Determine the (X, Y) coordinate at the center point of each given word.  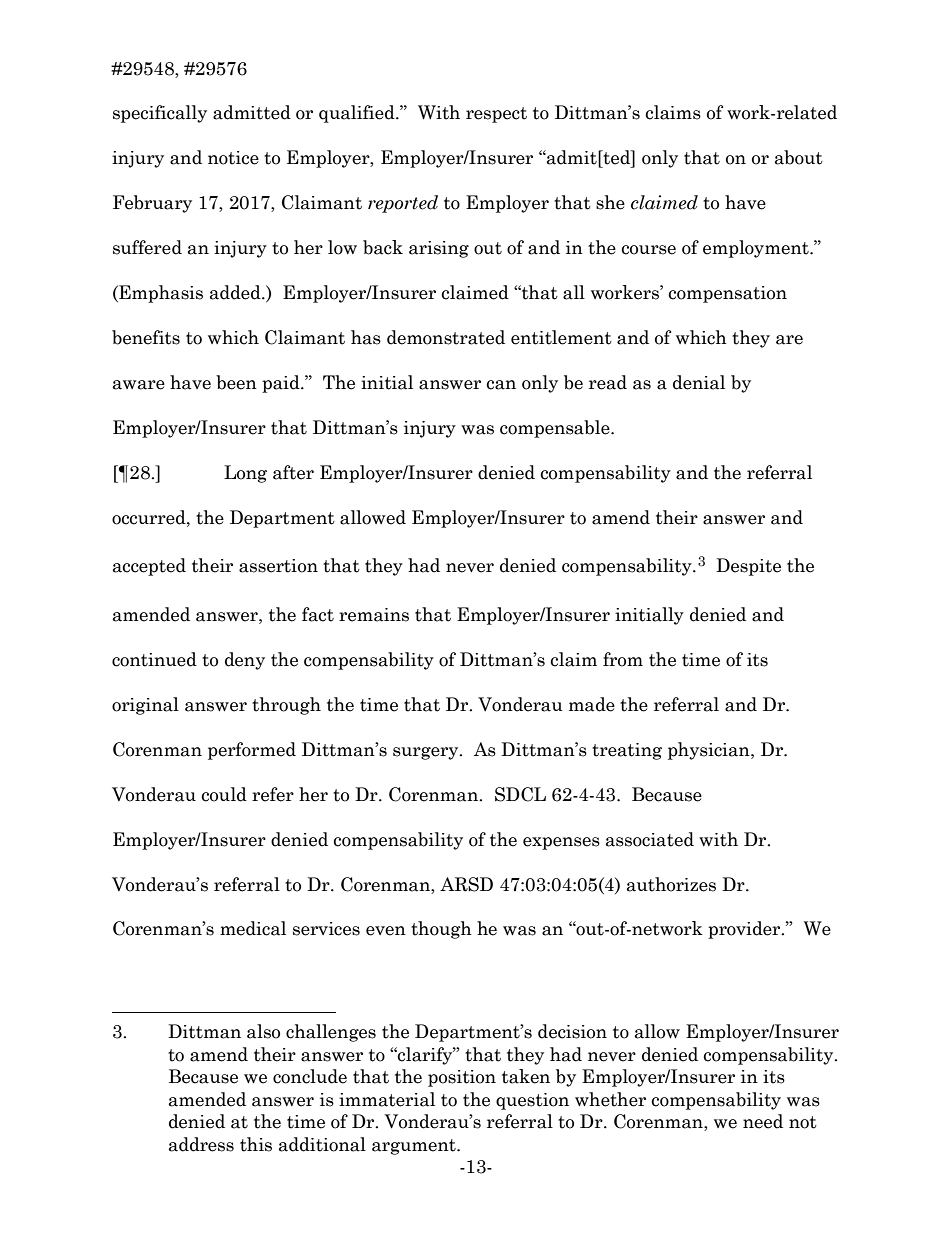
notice (233, 158)
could (224, 794)
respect (496, 115)
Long (245, 474)
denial (699, 382)
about (799, 157)
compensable (556, 429)
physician (710, 751)
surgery (427, 753)
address (201, 1144)
